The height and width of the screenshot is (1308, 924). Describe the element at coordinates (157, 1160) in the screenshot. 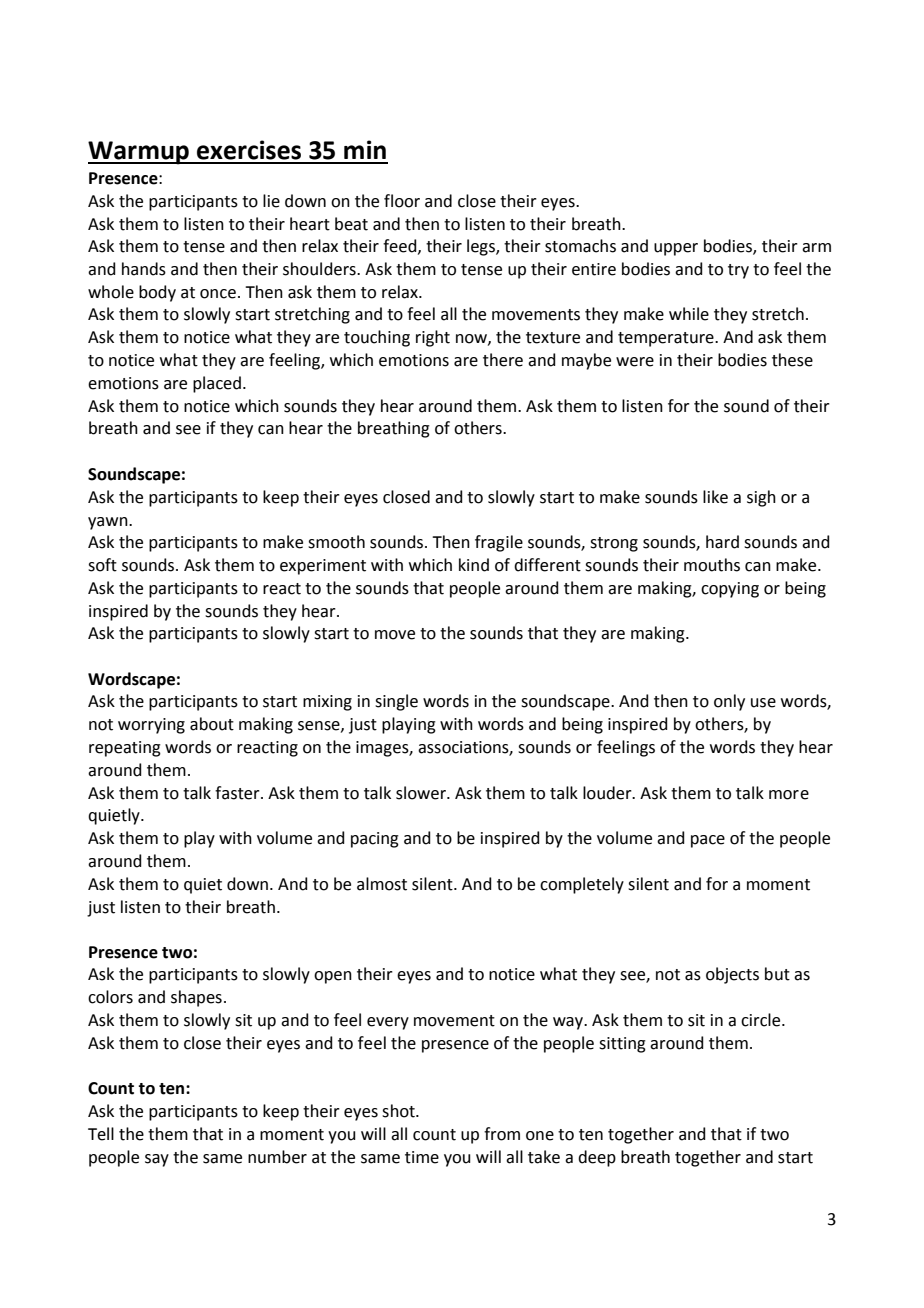

I see `say` at that location.
